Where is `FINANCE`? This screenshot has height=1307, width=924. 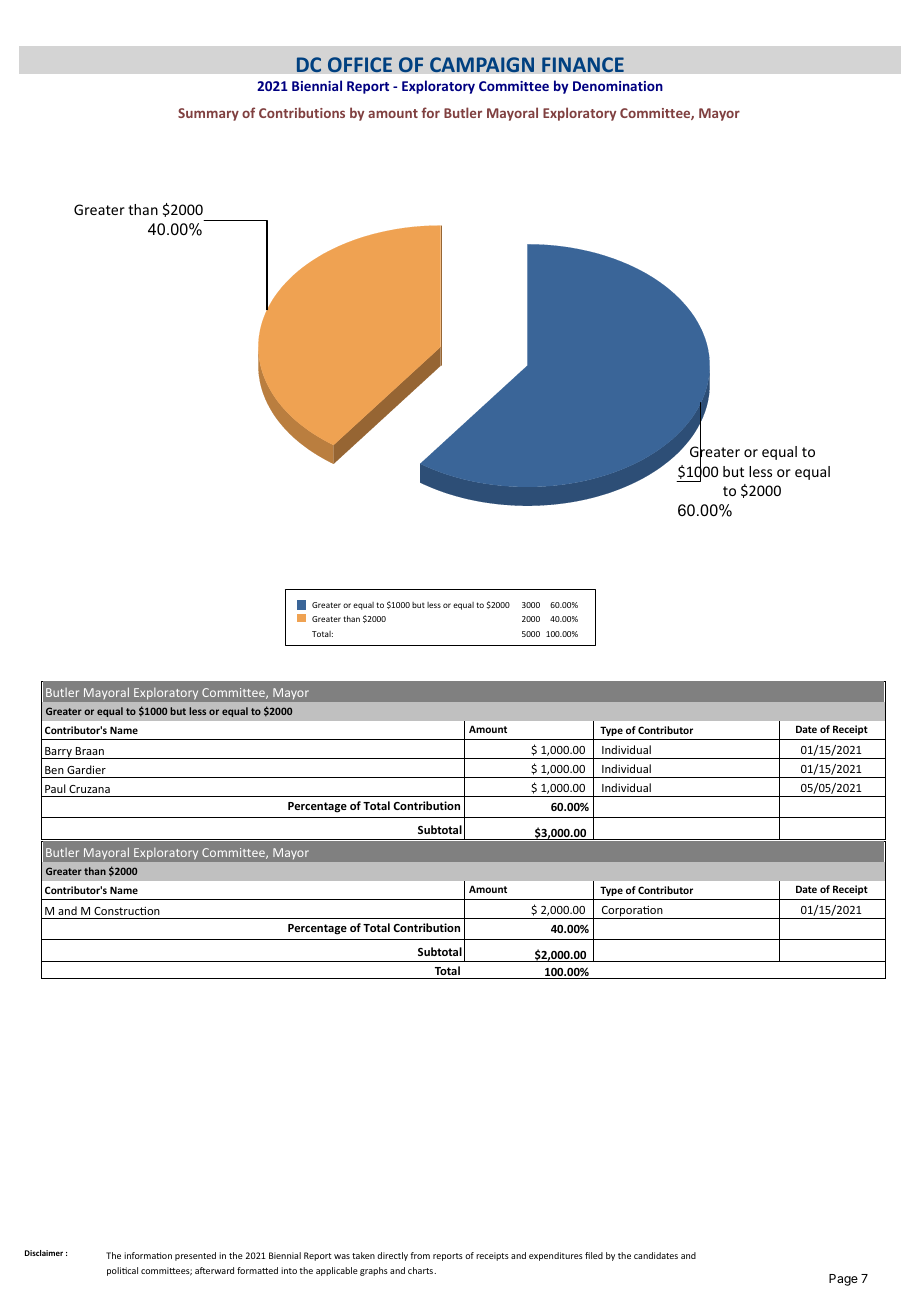
FINANCE is located at coordinates (583, 65).
